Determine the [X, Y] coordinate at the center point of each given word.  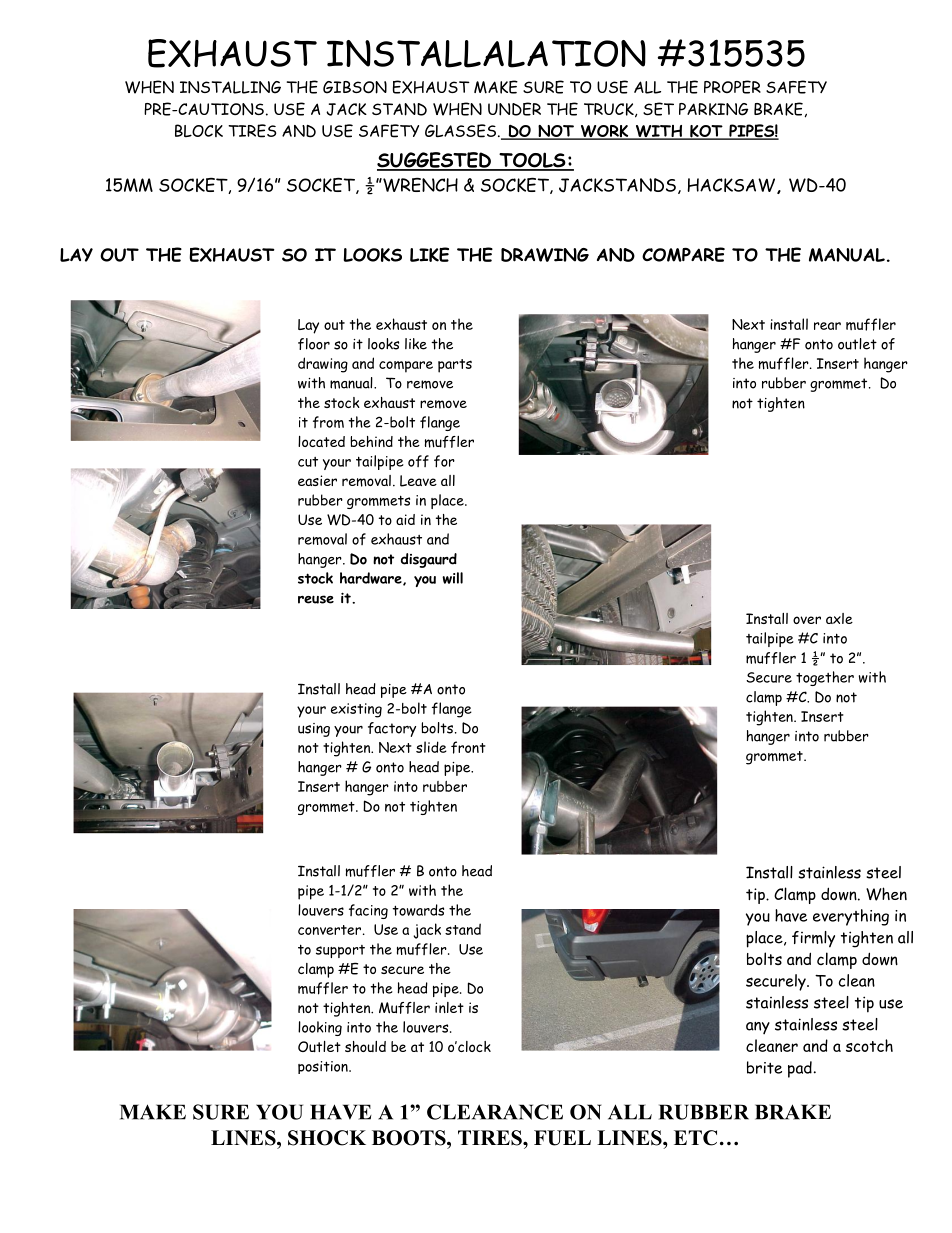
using [314, 730]
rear [827, 326]
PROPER [732, 87]
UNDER [514, 109]
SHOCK [327, 1138]
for [444, 461]
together [825, 678]
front [468, 747]
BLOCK [199, 130]
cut [308, 462]
